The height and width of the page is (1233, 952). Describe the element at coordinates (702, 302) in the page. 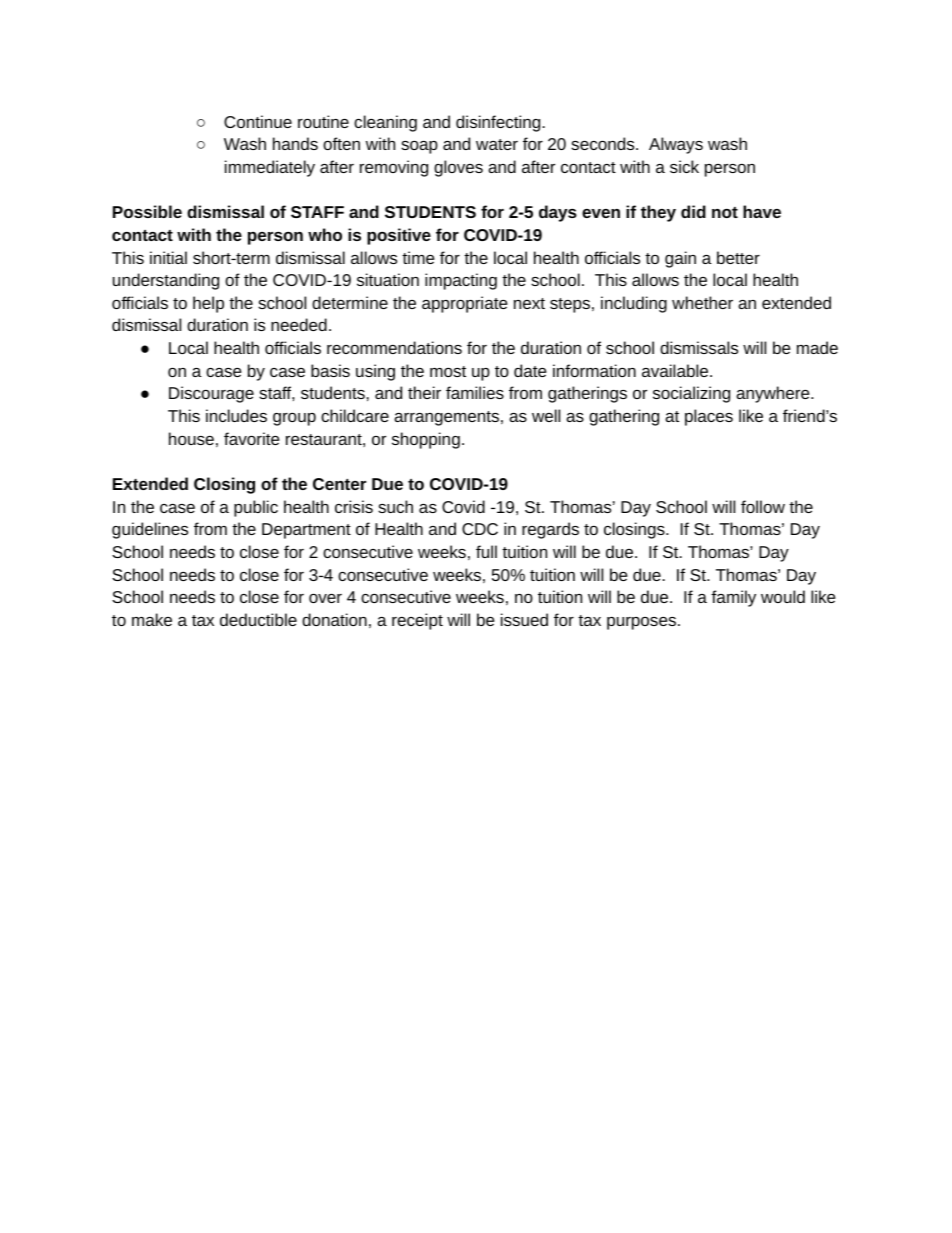

I see `whether` at that location.
